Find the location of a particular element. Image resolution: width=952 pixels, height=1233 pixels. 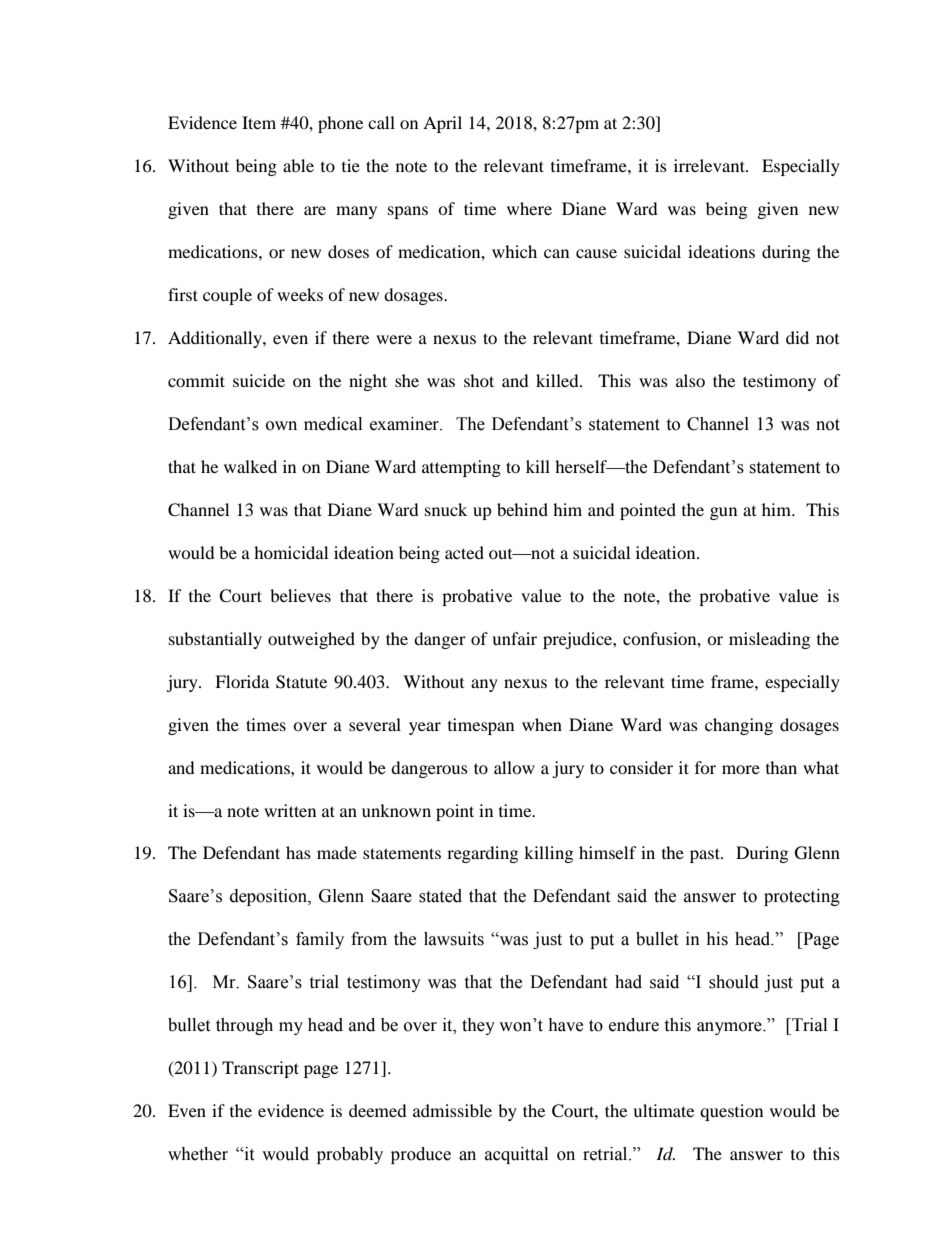

cause is located at coordinates (596, 253).
